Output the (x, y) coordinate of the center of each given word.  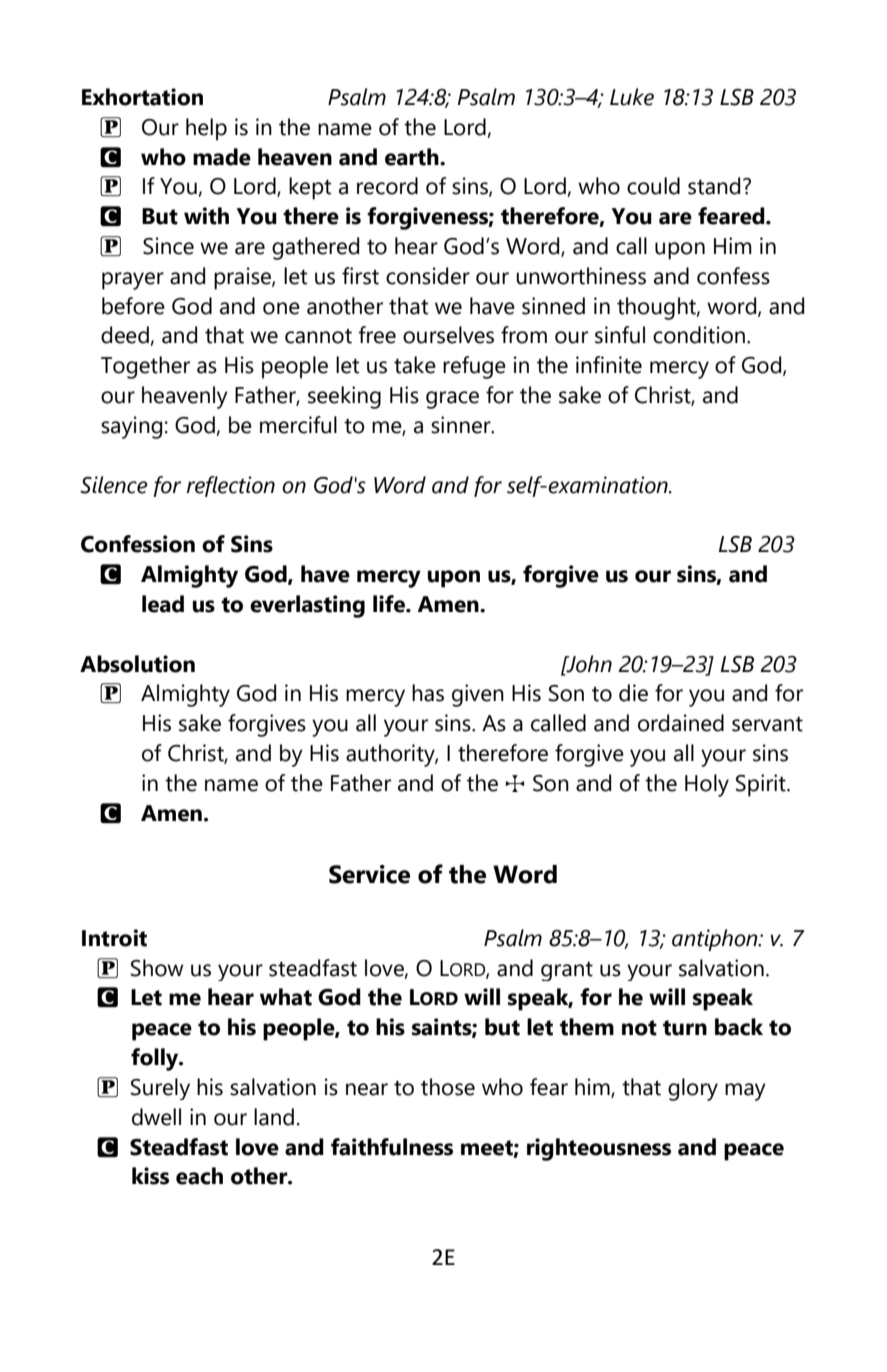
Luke (632, 97)
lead (163, 604)
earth (413, 157)
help (206, 129)
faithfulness (392, 1147)
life (390, 604)
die (633, 693)
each (199, 1176)
